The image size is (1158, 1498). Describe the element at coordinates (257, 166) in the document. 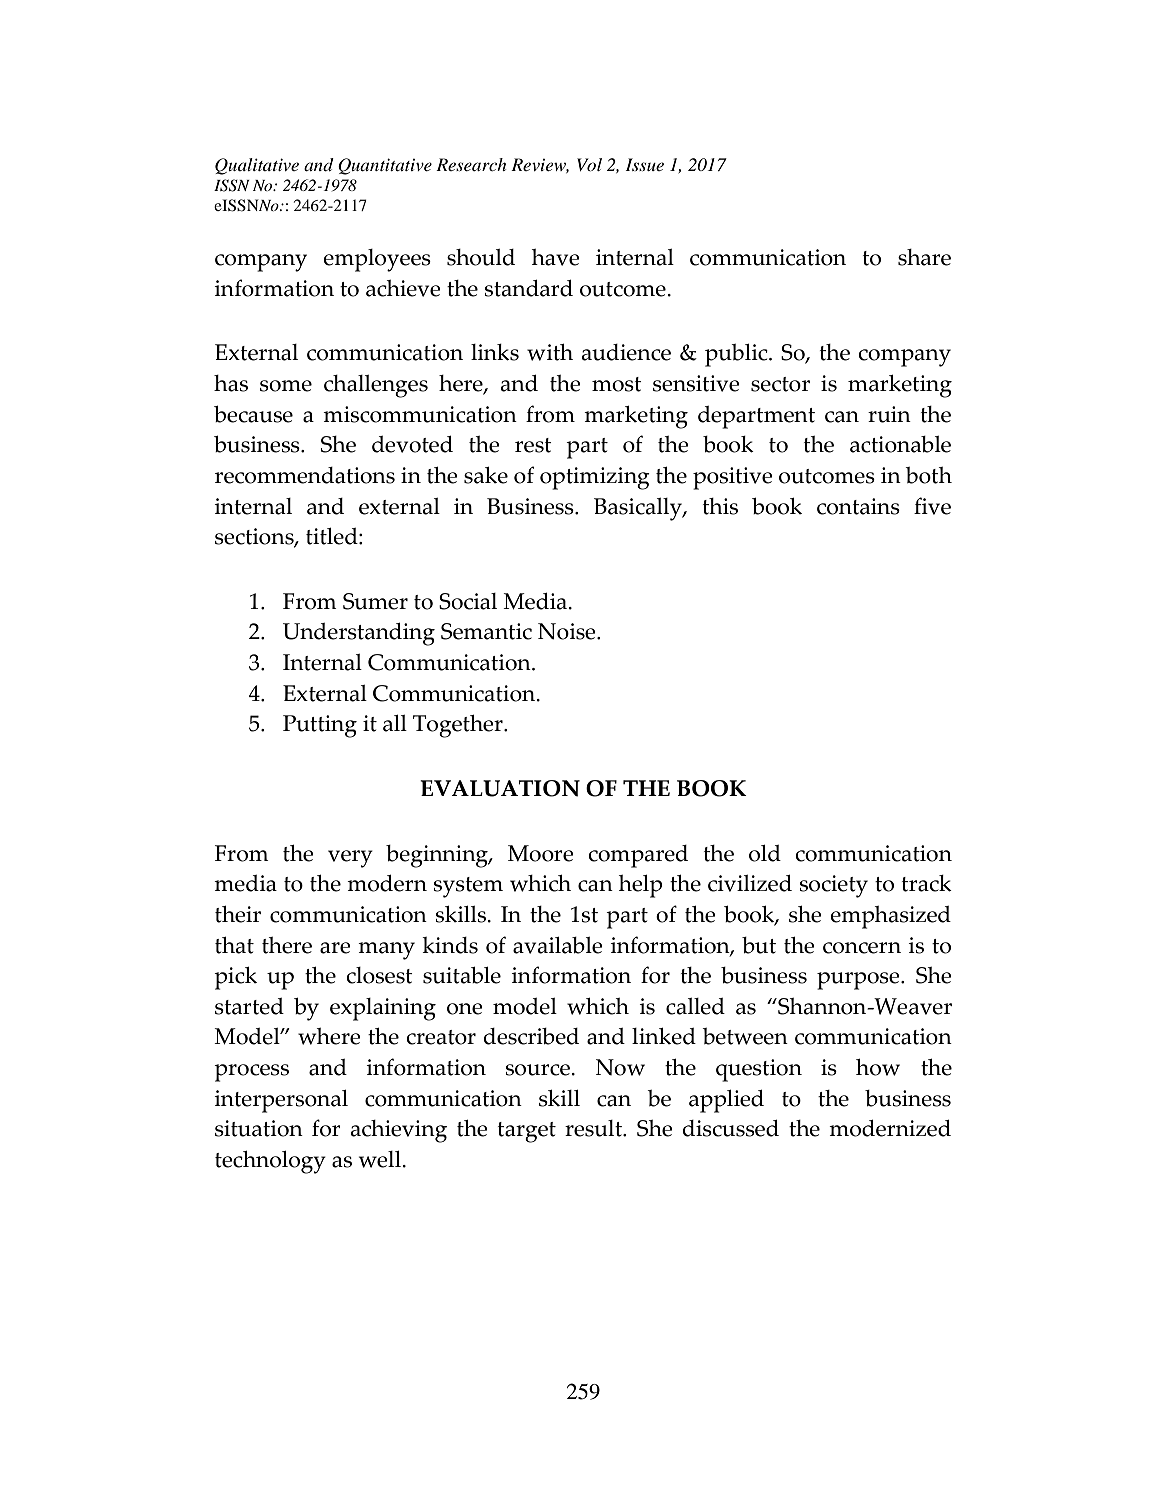

I see `Qualitative` at that location.
